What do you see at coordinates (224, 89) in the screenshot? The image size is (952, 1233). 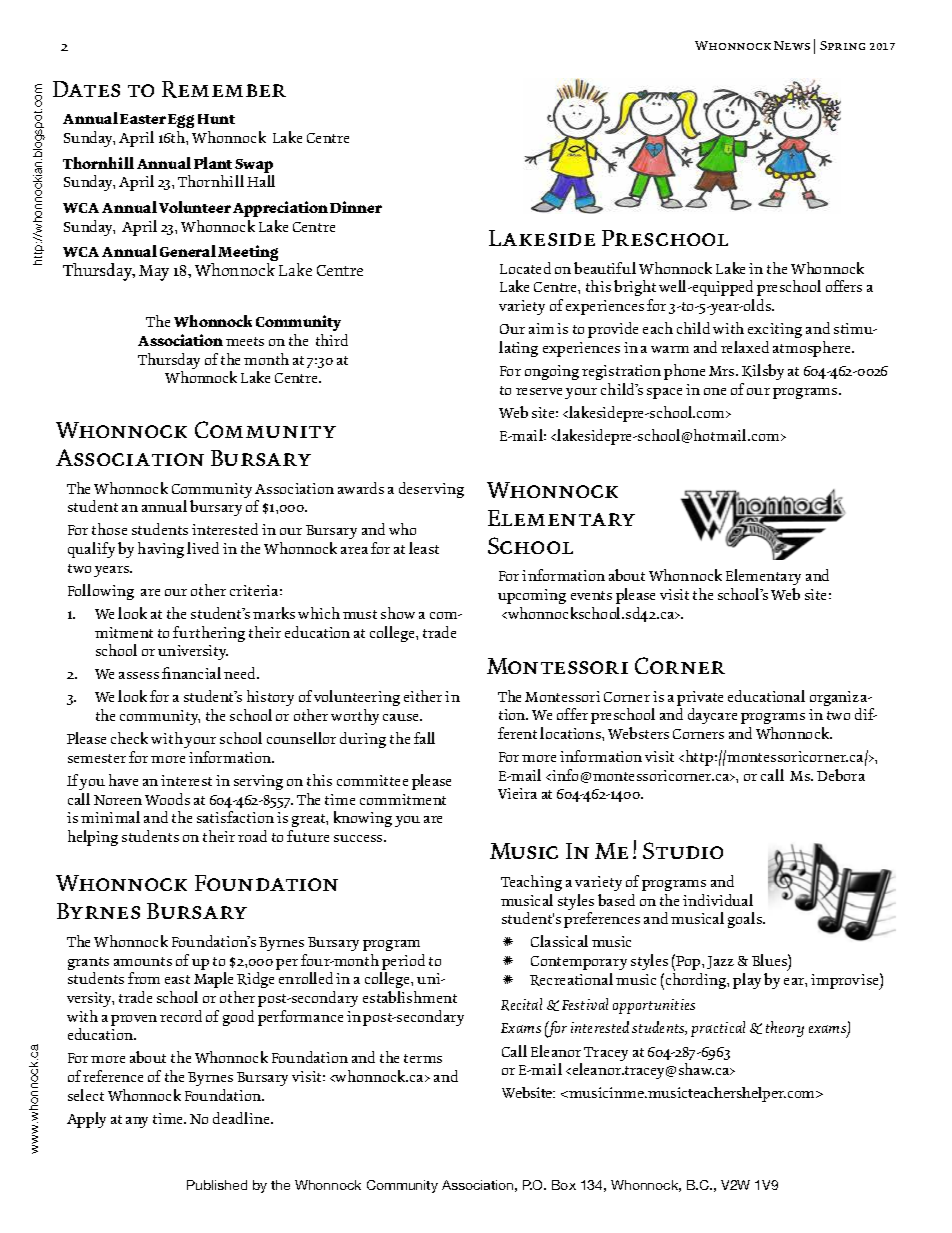 I see `Remember` at bounding box center [224, 89].
